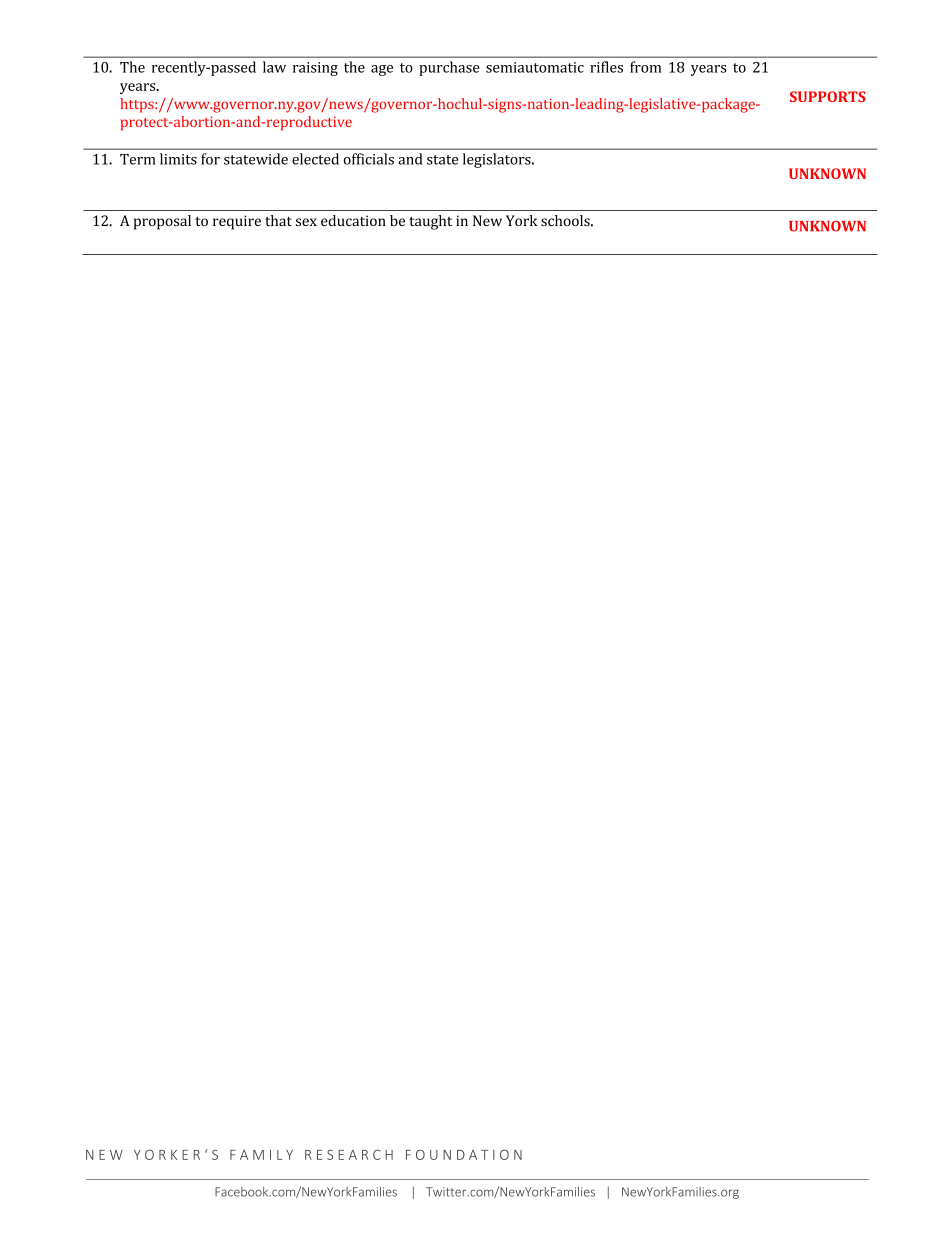 The height and width of the document is (1233, 952). I want to click on education, so click(353, 220).
